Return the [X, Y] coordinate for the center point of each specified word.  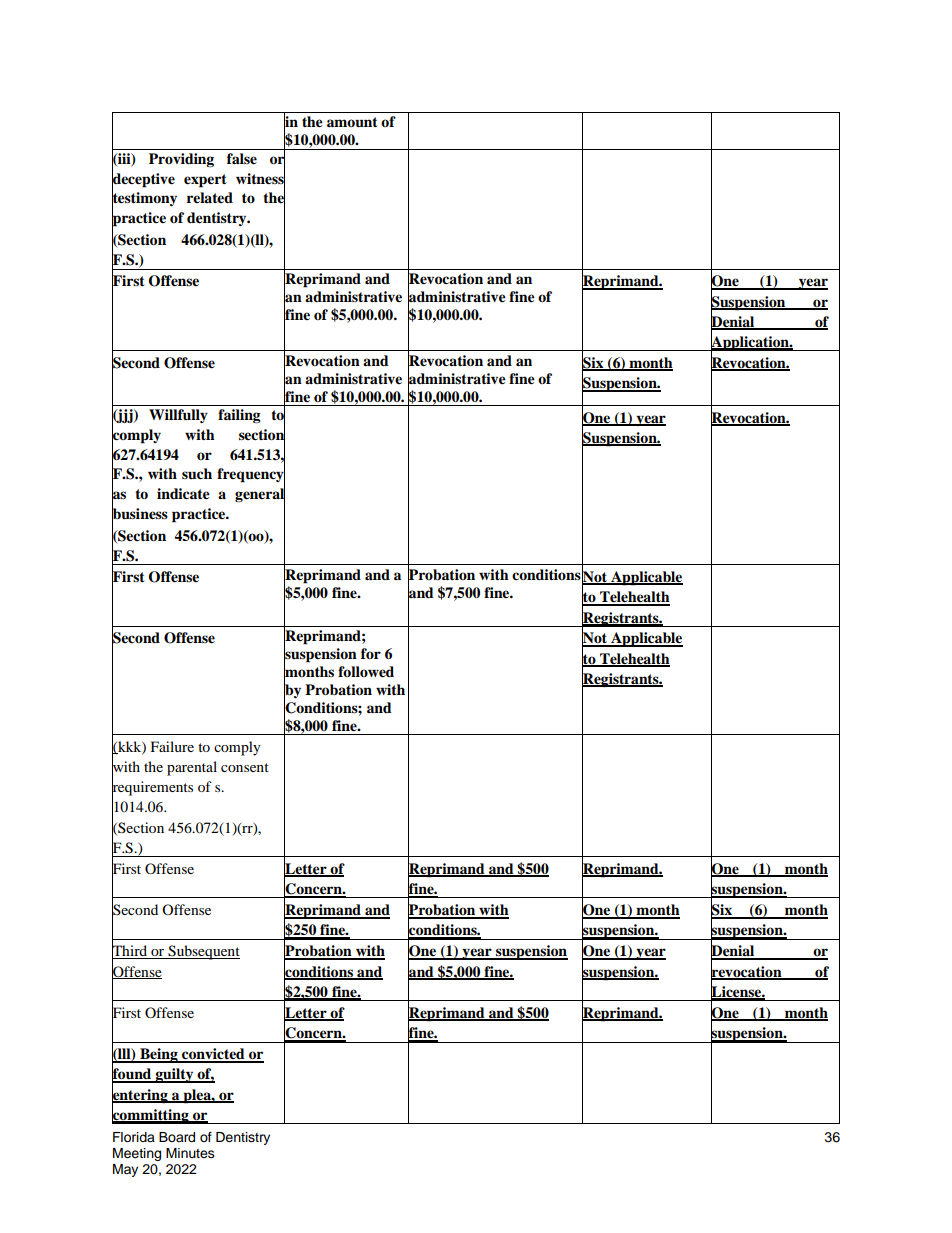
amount [352, 122]
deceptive [143, 179]
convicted [213, 1055]
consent [245, 767]
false [242, 159]
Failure [172, 746]
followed [366, 672]
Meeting [137, 1154]
